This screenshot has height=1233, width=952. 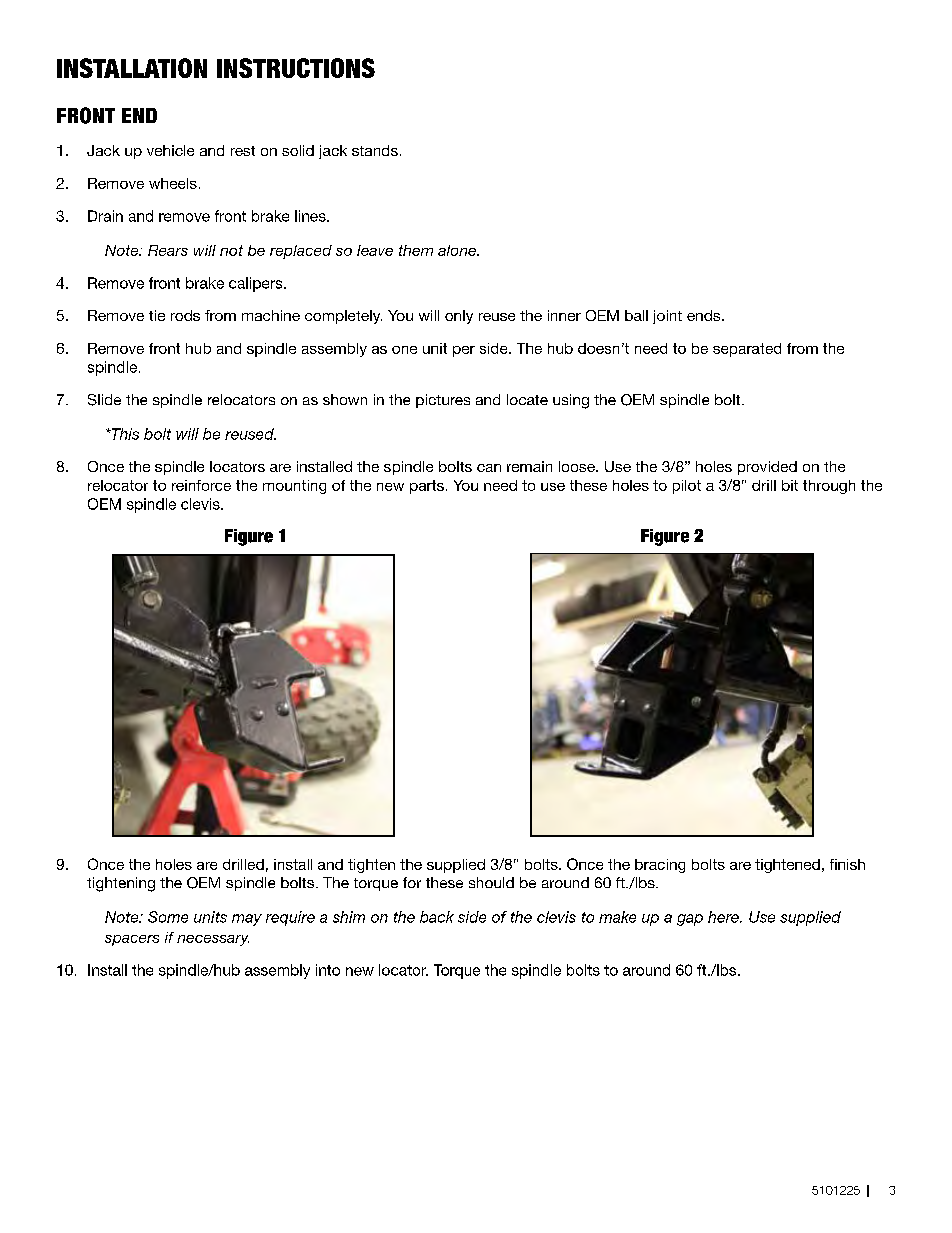 What do you see at coordinates (170, 150) in the screenshot?
I see `vehicle` at bounding box center [170, 150].
